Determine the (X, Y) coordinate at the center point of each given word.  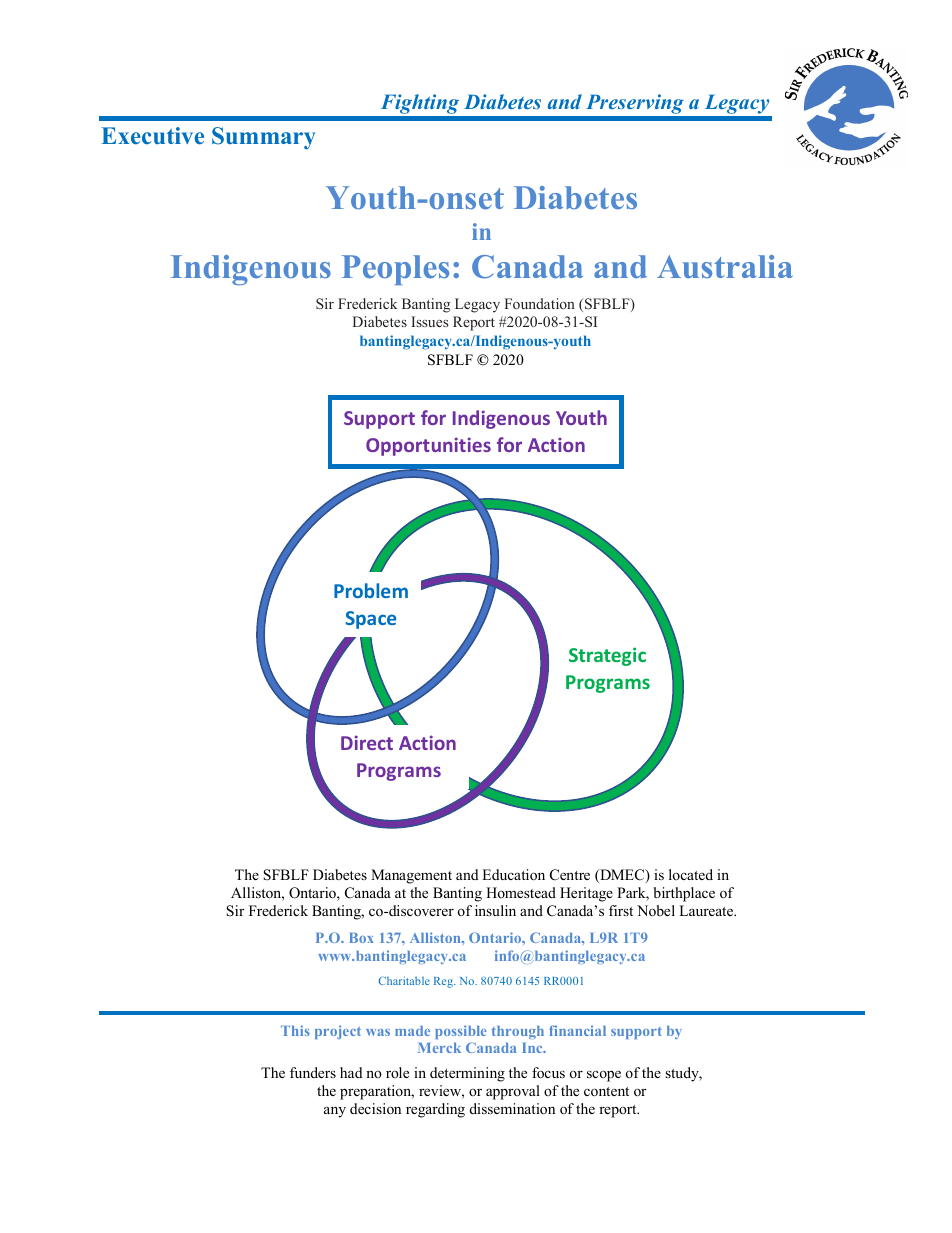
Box (361, 938)
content (606, 1091)
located (691, 874)
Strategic (607, 656)
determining (467, 1074)
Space (371, 620)
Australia (725, 266)
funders (313, 1072)
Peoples (395, 270)
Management (411, 876)
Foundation (539, 303)
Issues (430, 321)
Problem (371, 590)
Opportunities (428, 446)
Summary (264, 138)
